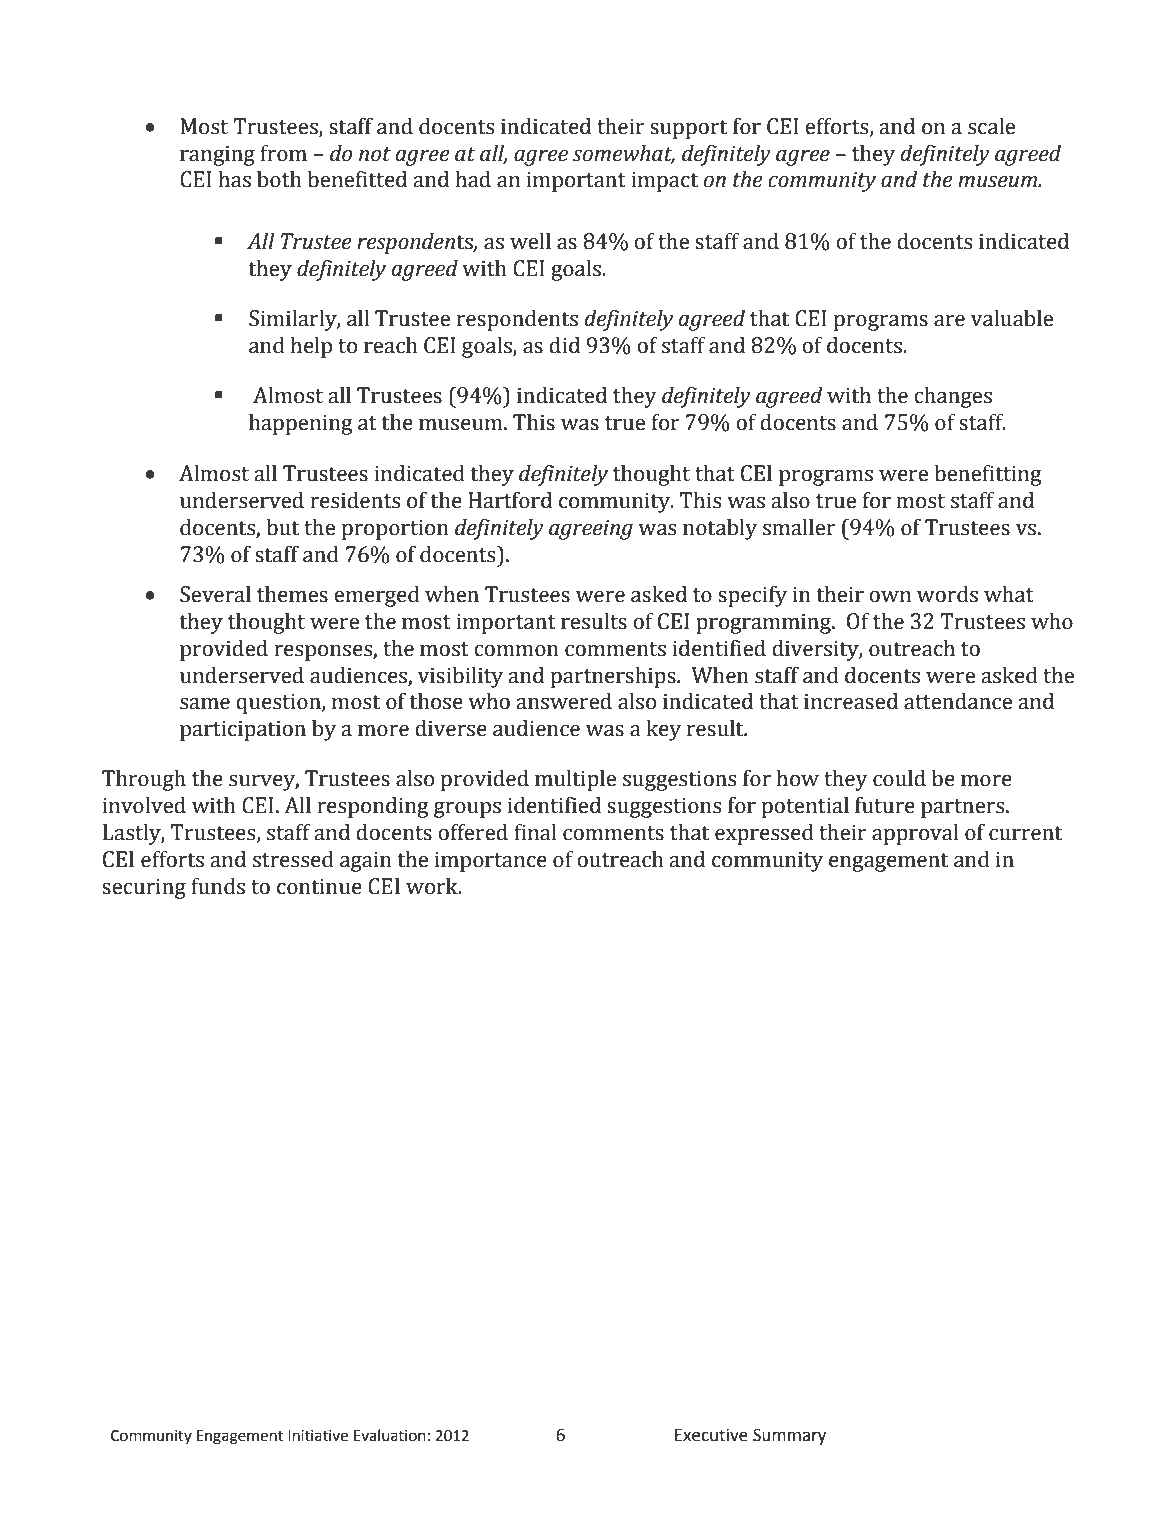 This page has height=1518, width=1173. What do you see at coordinates (711, 1435) in the page?
I see `Executive` at bounding box center [711, 1435].
